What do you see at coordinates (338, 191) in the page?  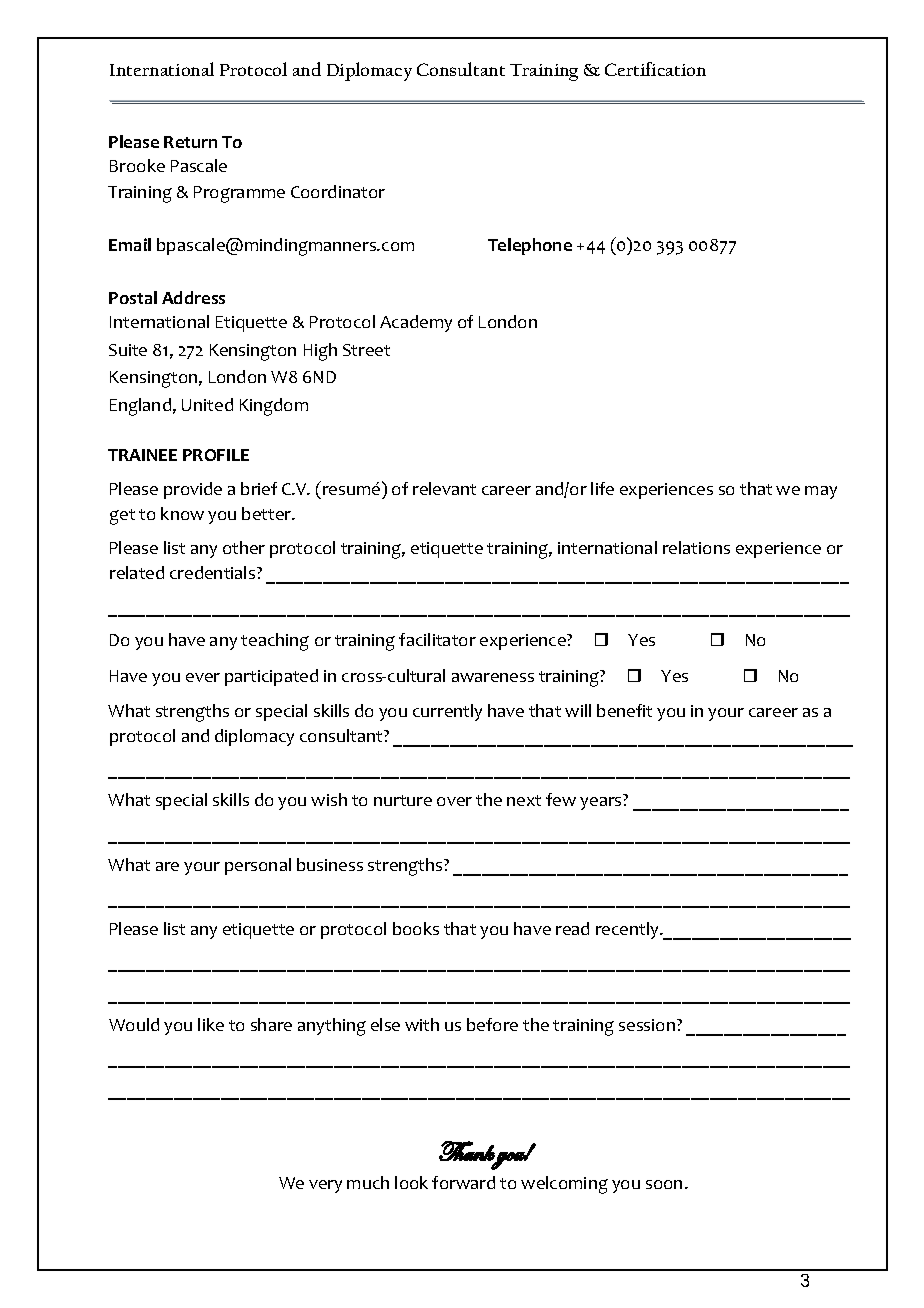 I see `Coordinator` at bounding box center [338, 191].
